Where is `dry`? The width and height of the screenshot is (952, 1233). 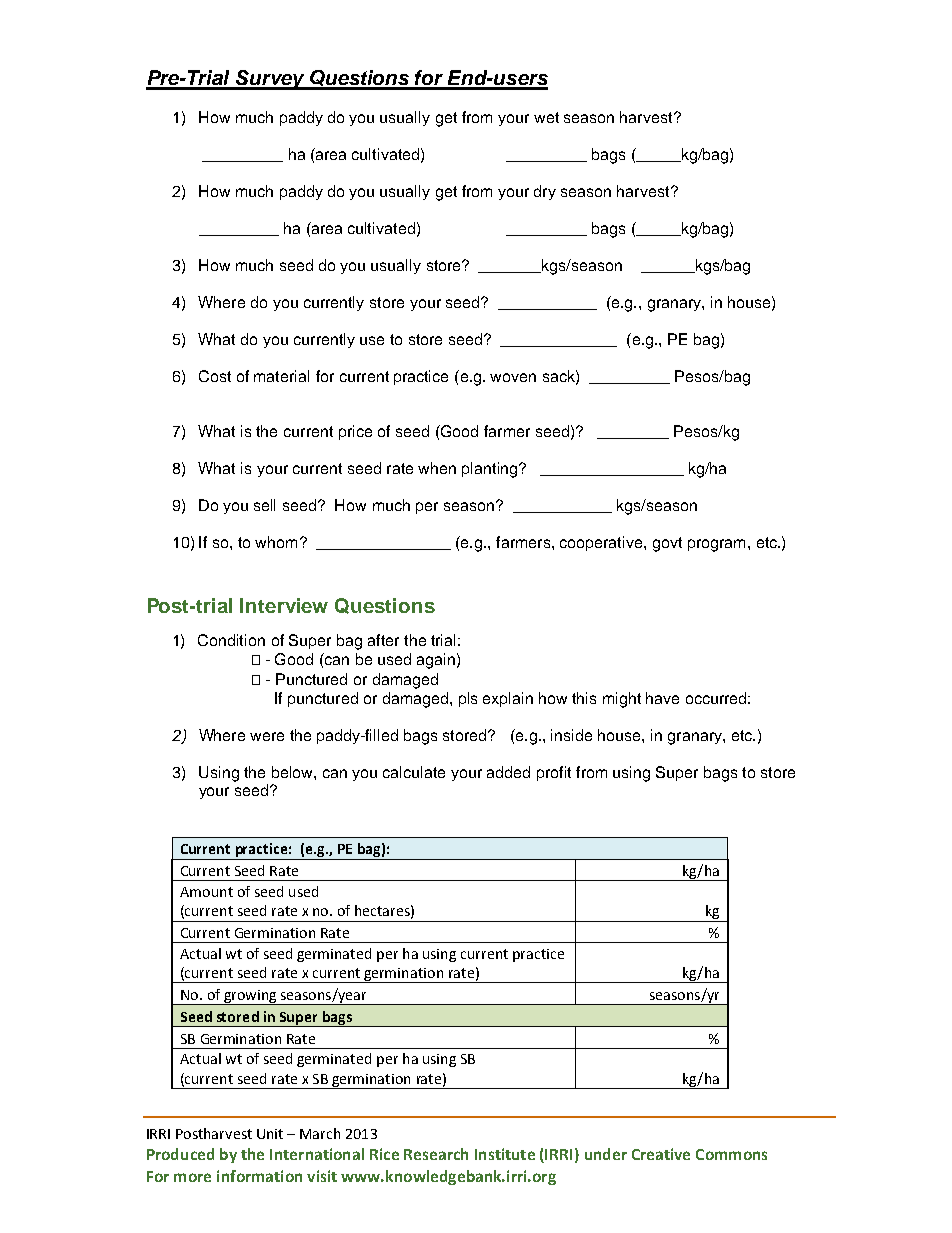 dry is located at coordinates (545, 192).
